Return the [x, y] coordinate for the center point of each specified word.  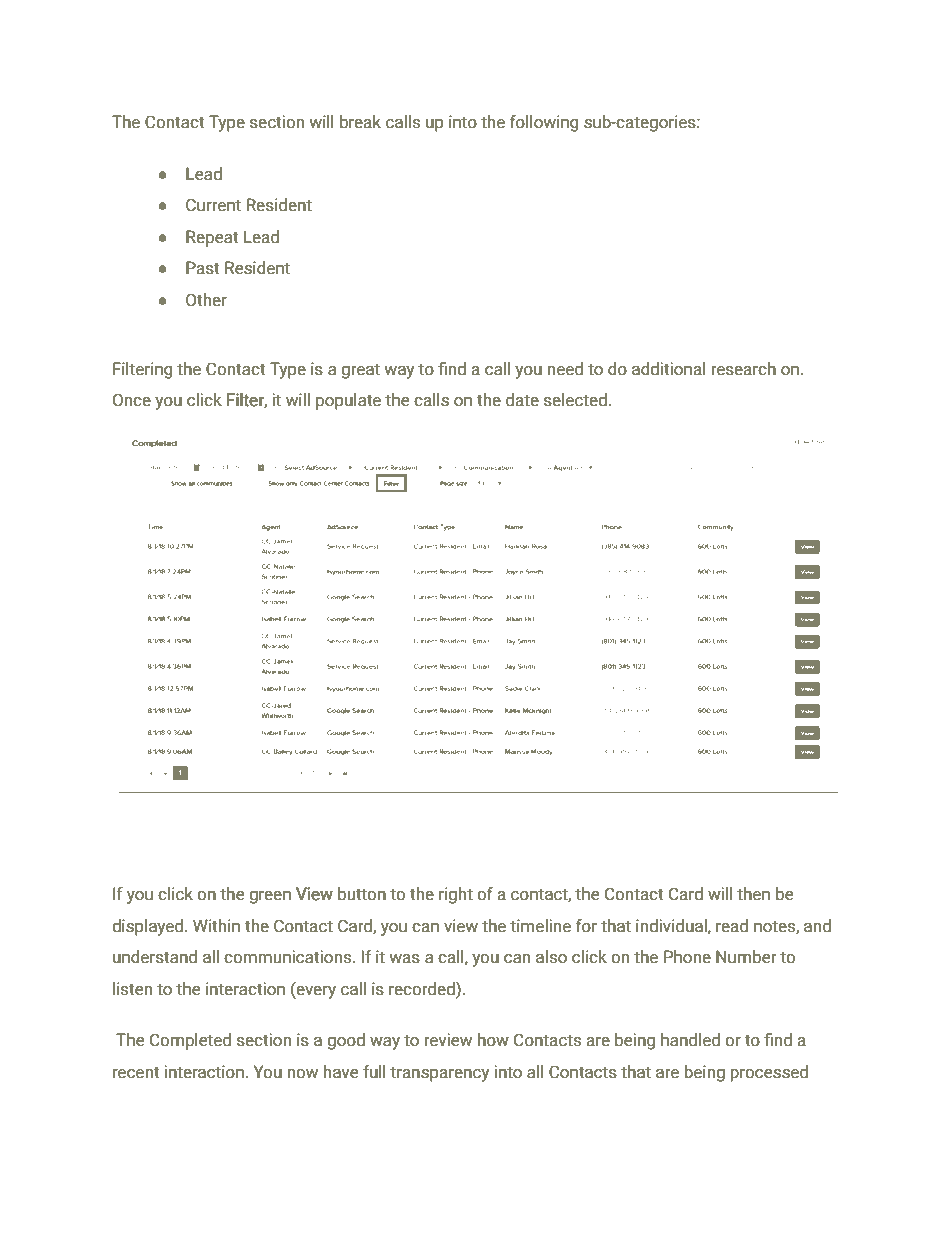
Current [213, 205]
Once [132, 400]
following [544, 123]
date [522, 400]
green [270, 897]
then [753, 894]
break [360, 122]
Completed [190, 1041]
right [456, 895]
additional [669, 369]
